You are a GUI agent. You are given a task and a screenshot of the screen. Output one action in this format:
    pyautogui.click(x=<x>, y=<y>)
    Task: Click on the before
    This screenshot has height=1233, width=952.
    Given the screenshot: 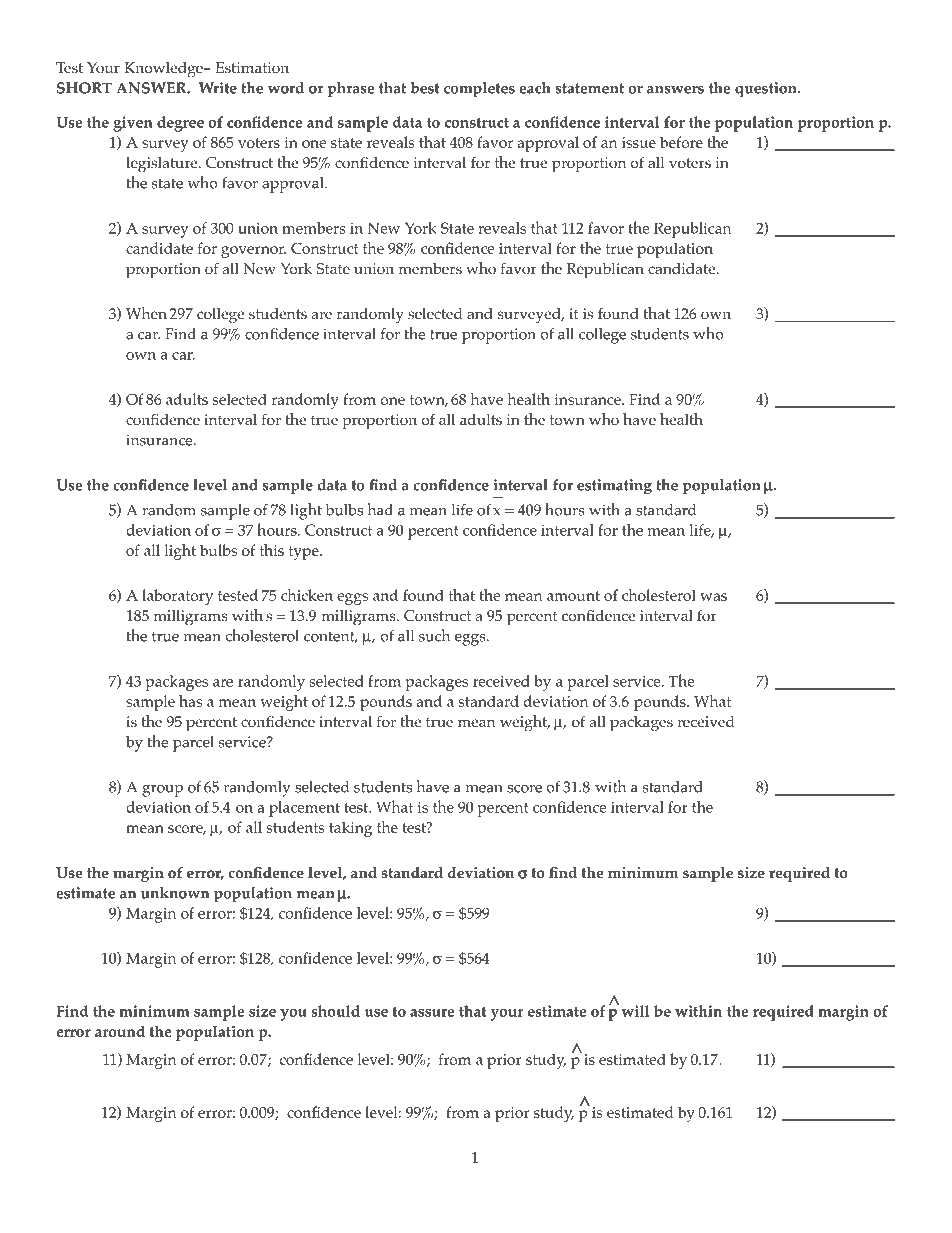 What is the action you would take?
    pyautogui.click(x=681, y=142)
